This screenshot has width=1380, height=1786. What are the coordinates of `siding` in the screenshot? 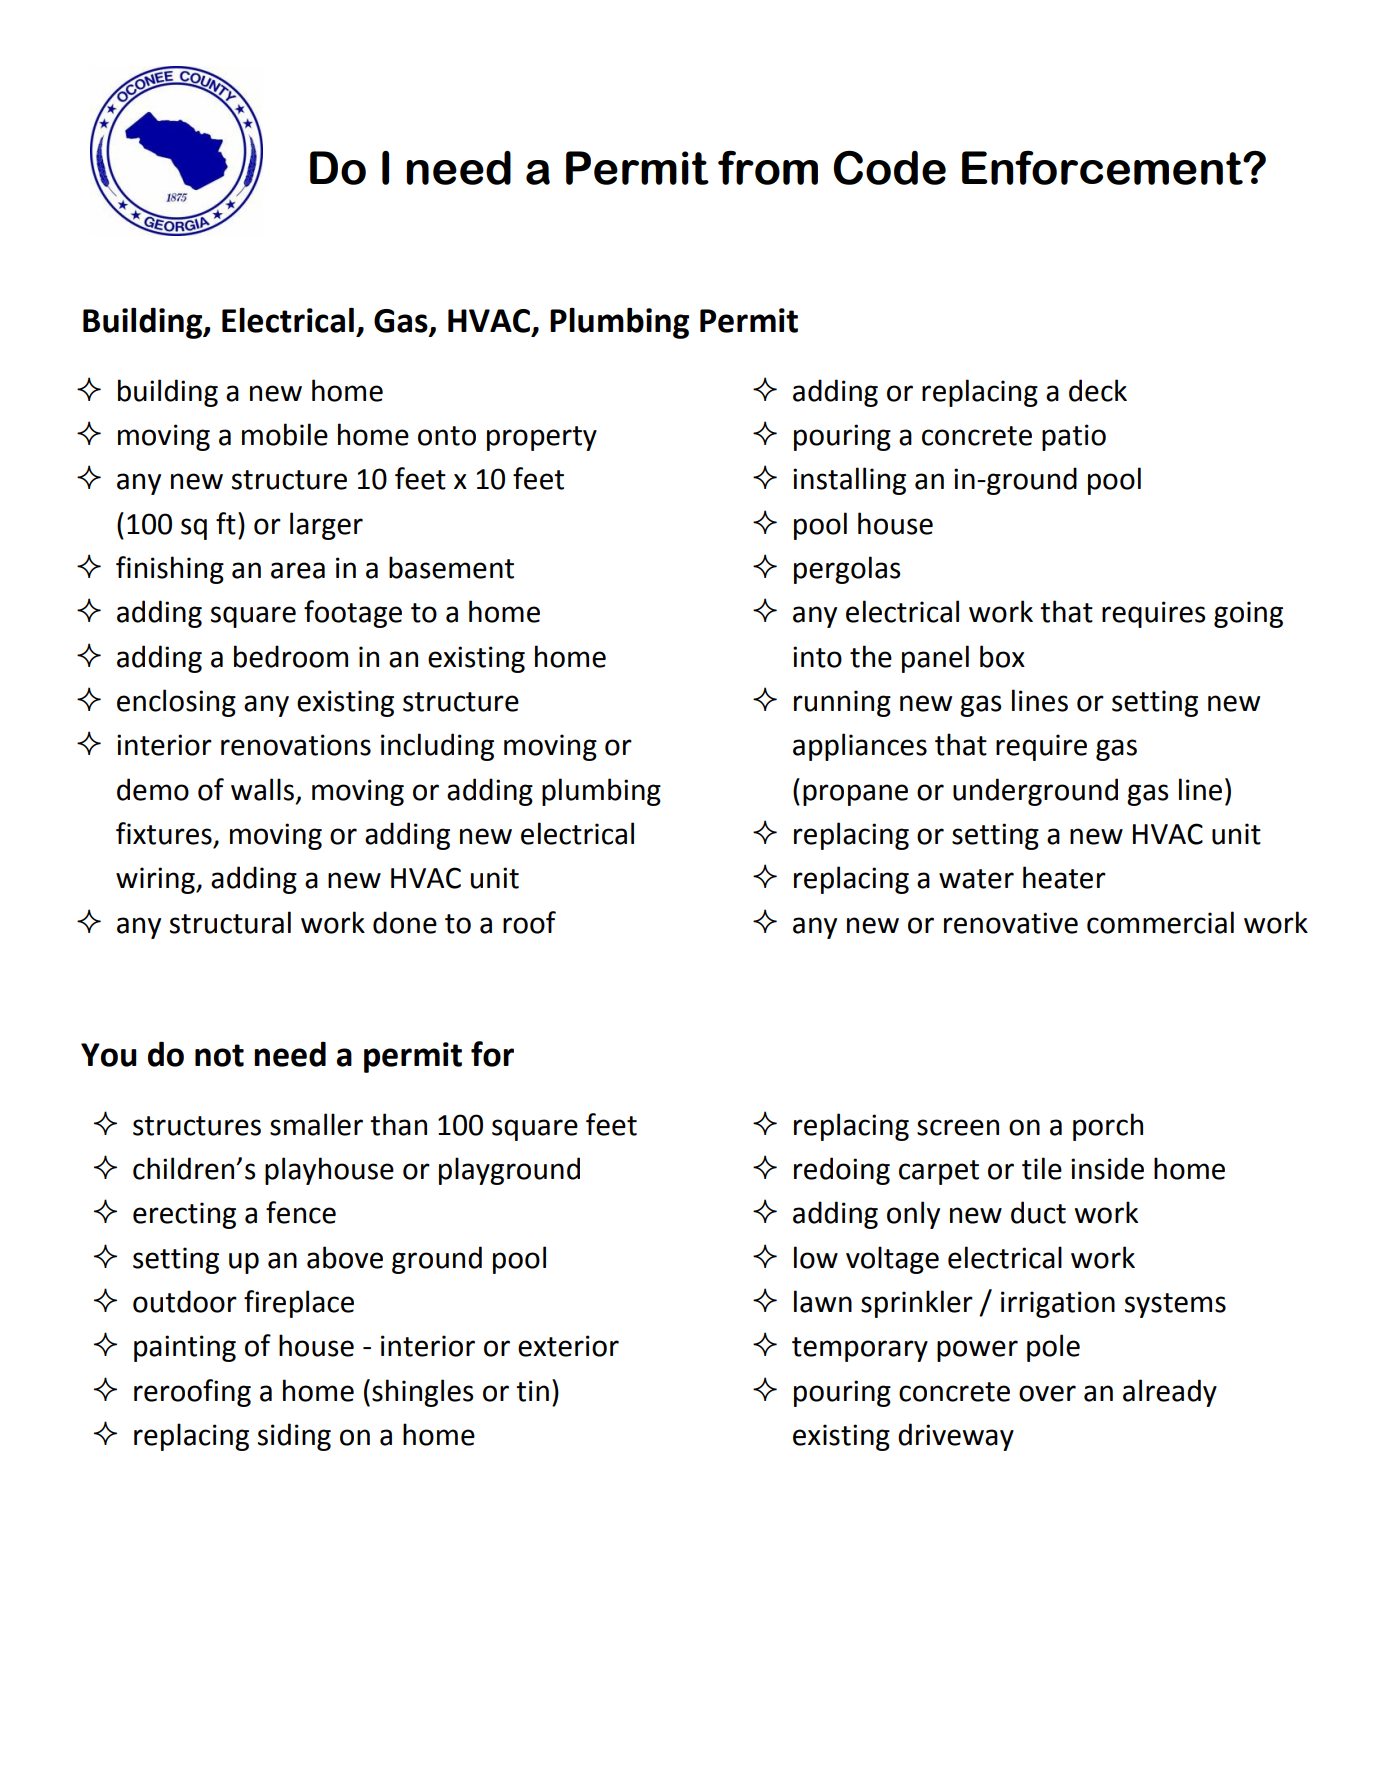 It's located at (294, 1437).
